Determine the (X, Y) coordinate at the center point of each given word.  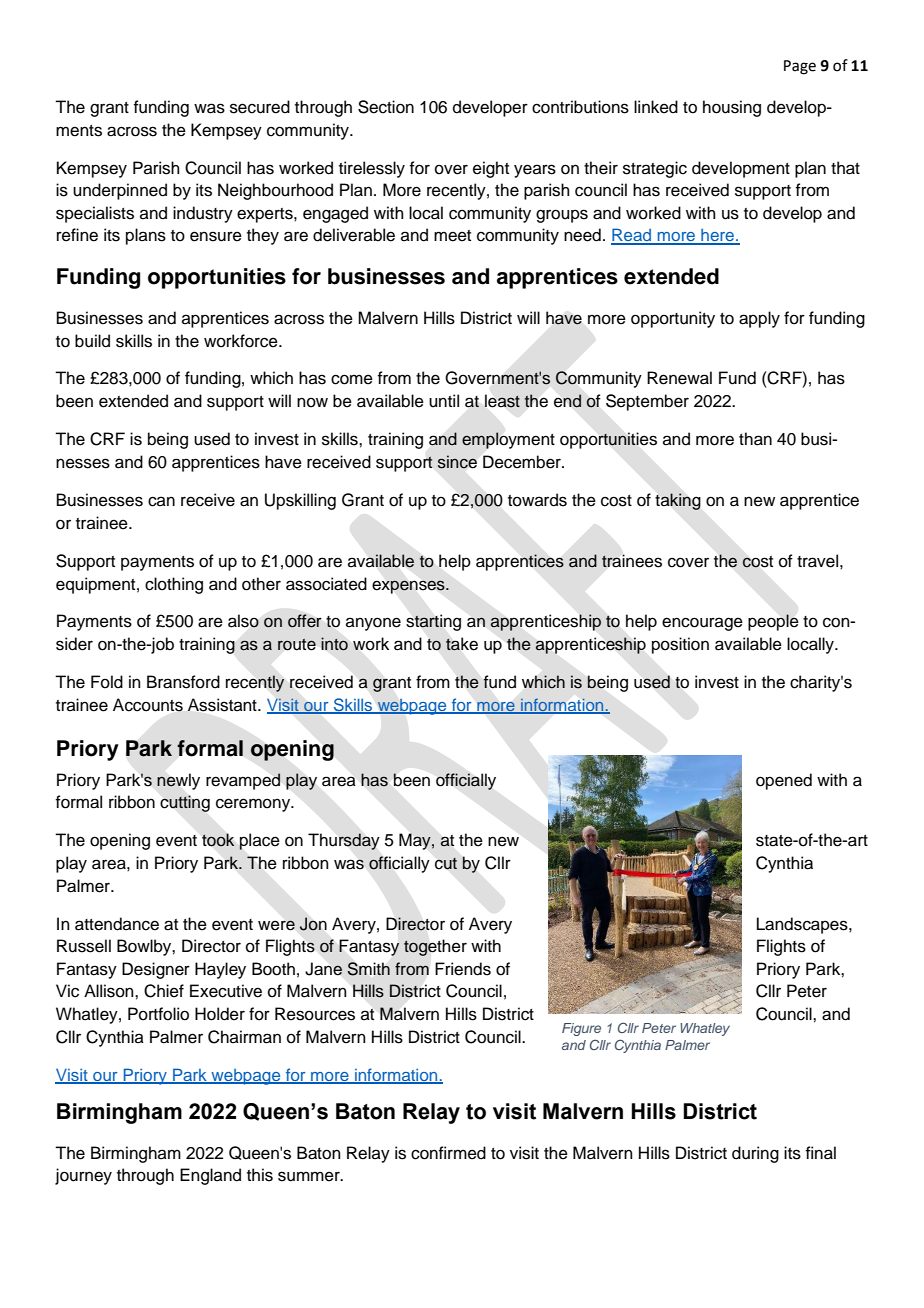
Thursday (344, 841)
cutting (185, 803)
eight (491, 169)
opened (784, 781)
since (457, 462)
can (161, 501)
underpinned (120, 191)
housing (732, 108)
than (755, 439)
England (210, 1176)
